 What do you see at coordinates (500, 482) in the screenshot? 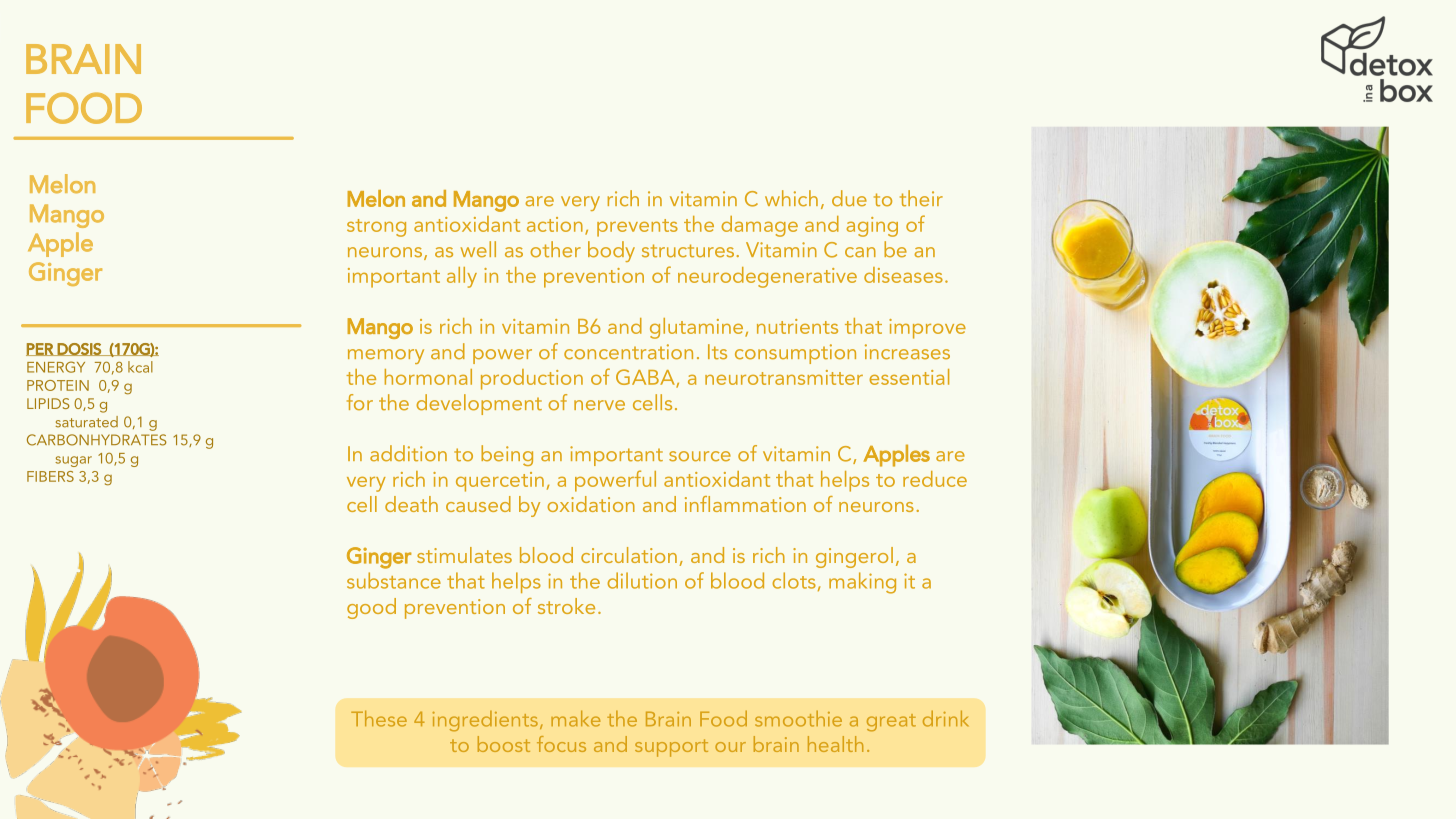
I see `quercetin` at bounding box center [500, 482].
